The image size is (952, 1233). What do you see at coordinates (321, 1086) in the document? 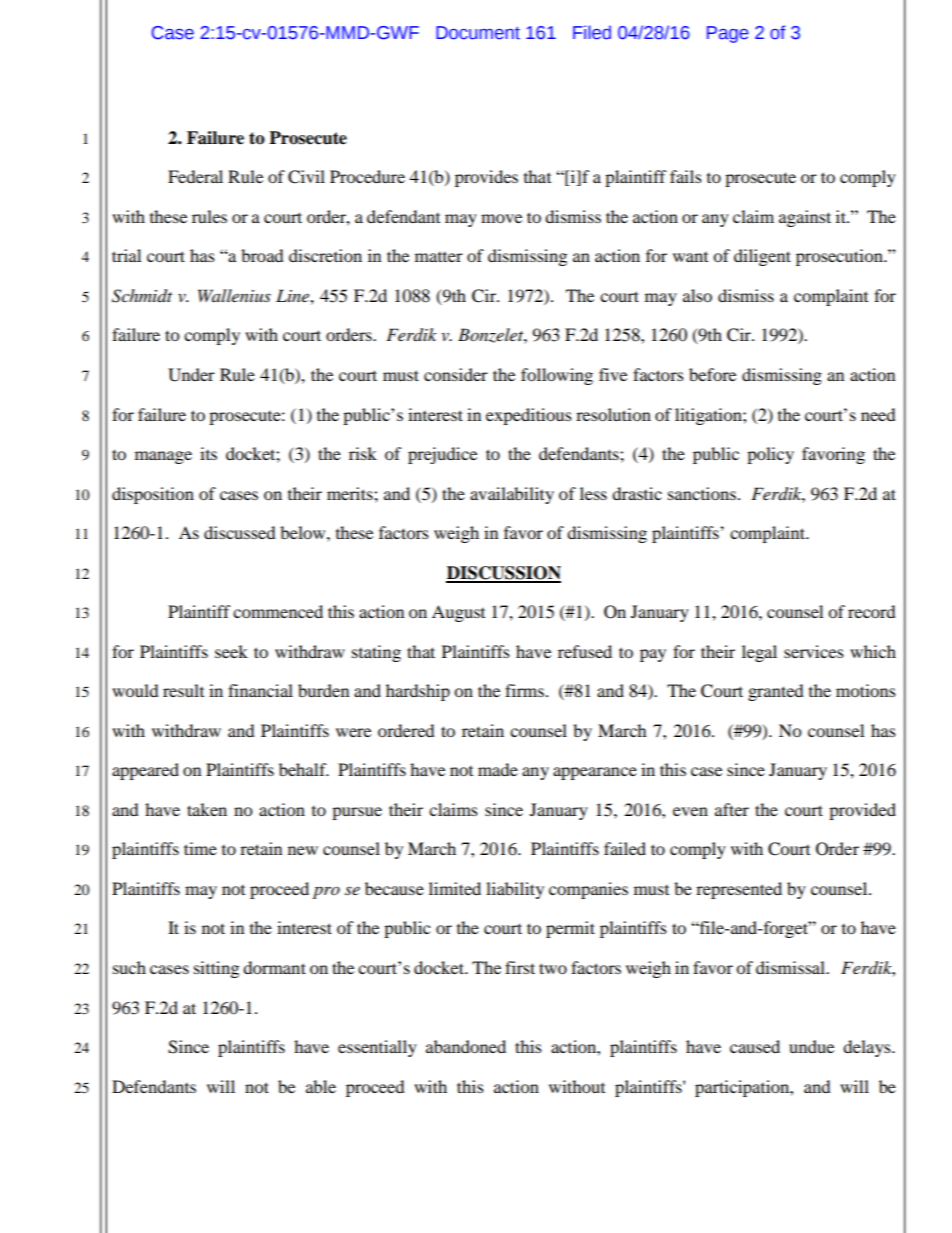
I see `able` at bounding box center [321, 1086].
